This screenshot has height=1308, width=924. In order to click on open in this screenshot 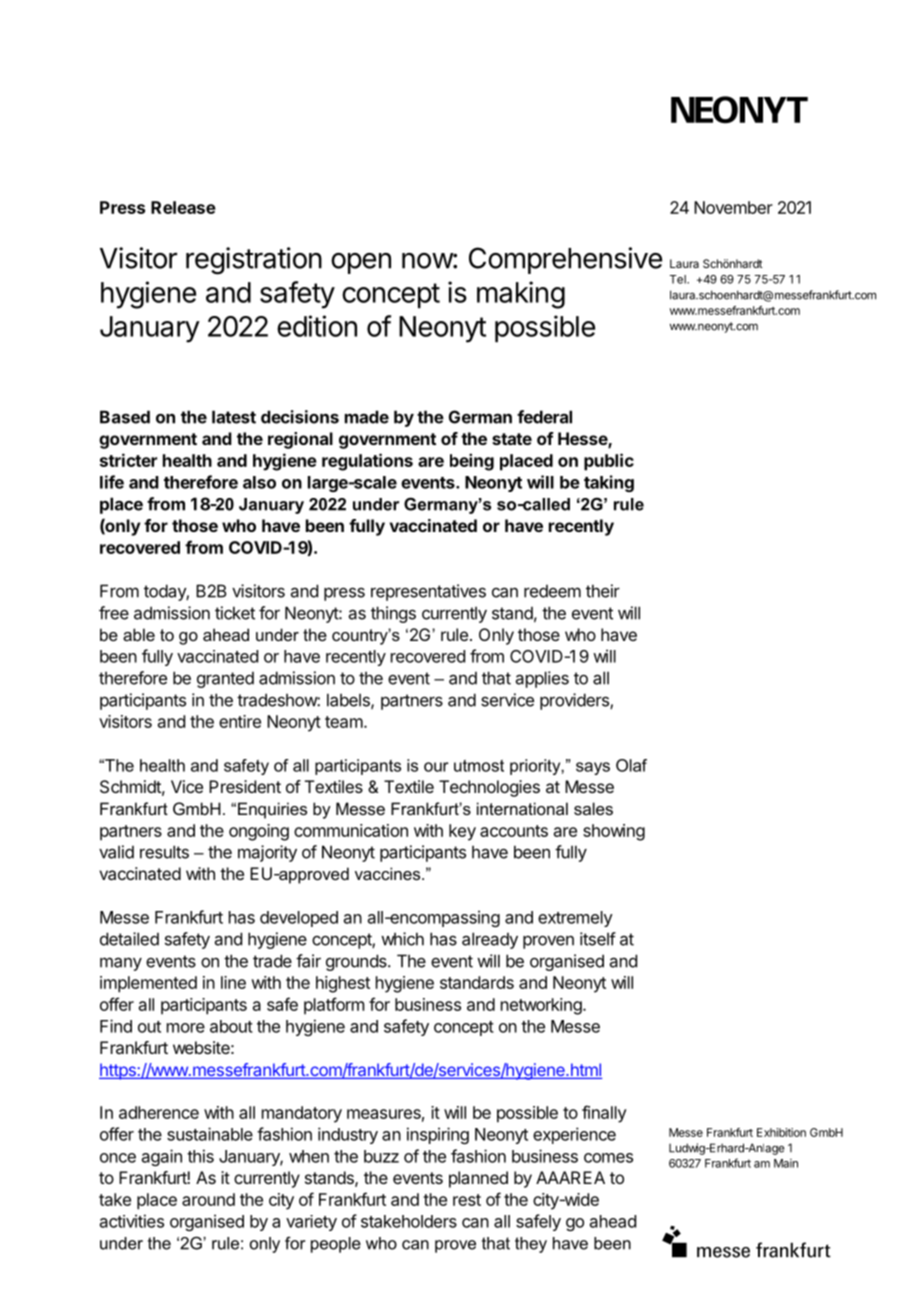, I will do `click(361, 263)`.
